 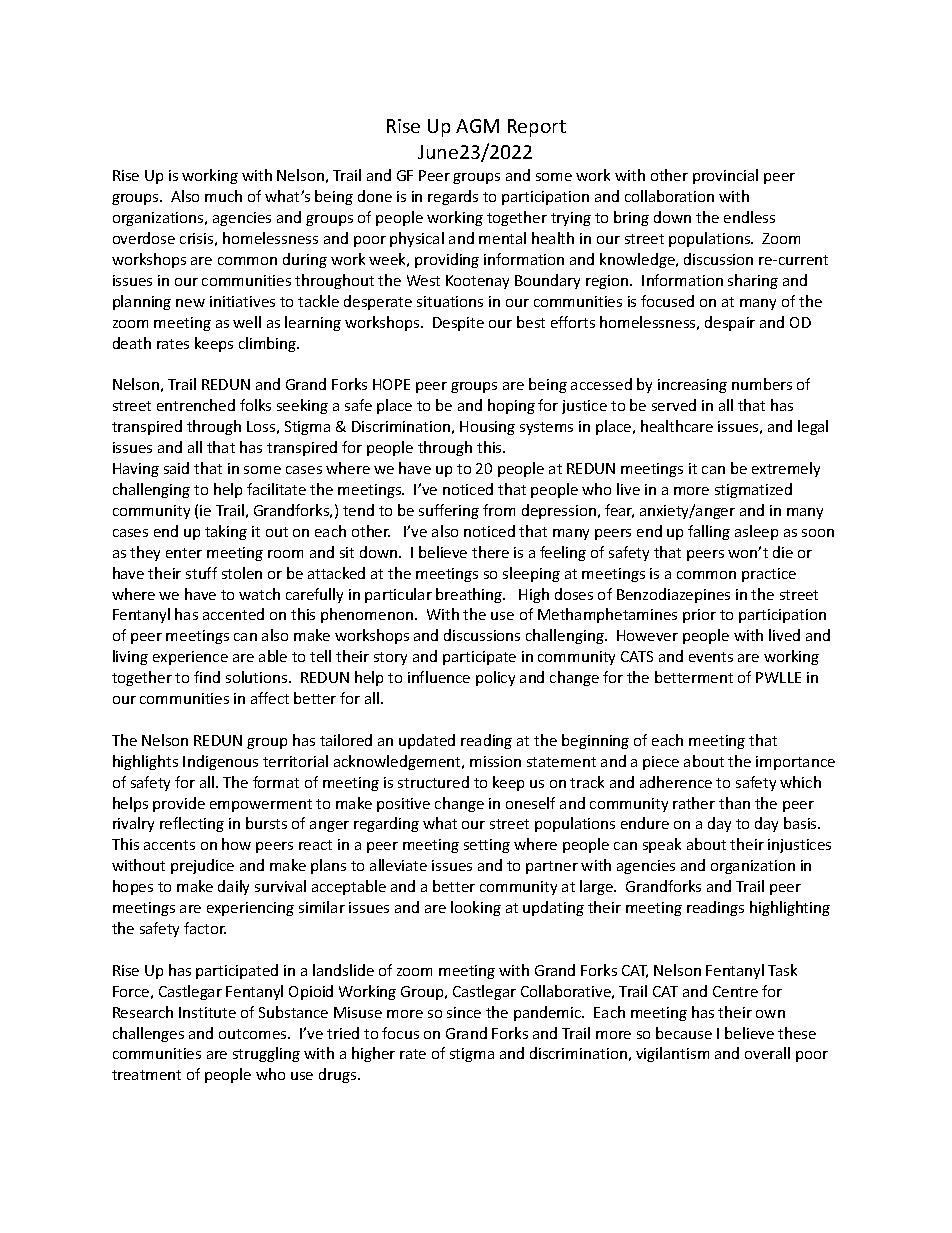 What do you see at coordinates (725, 176) in the page?
I see `provincial` at bounding box center [725, 176].
